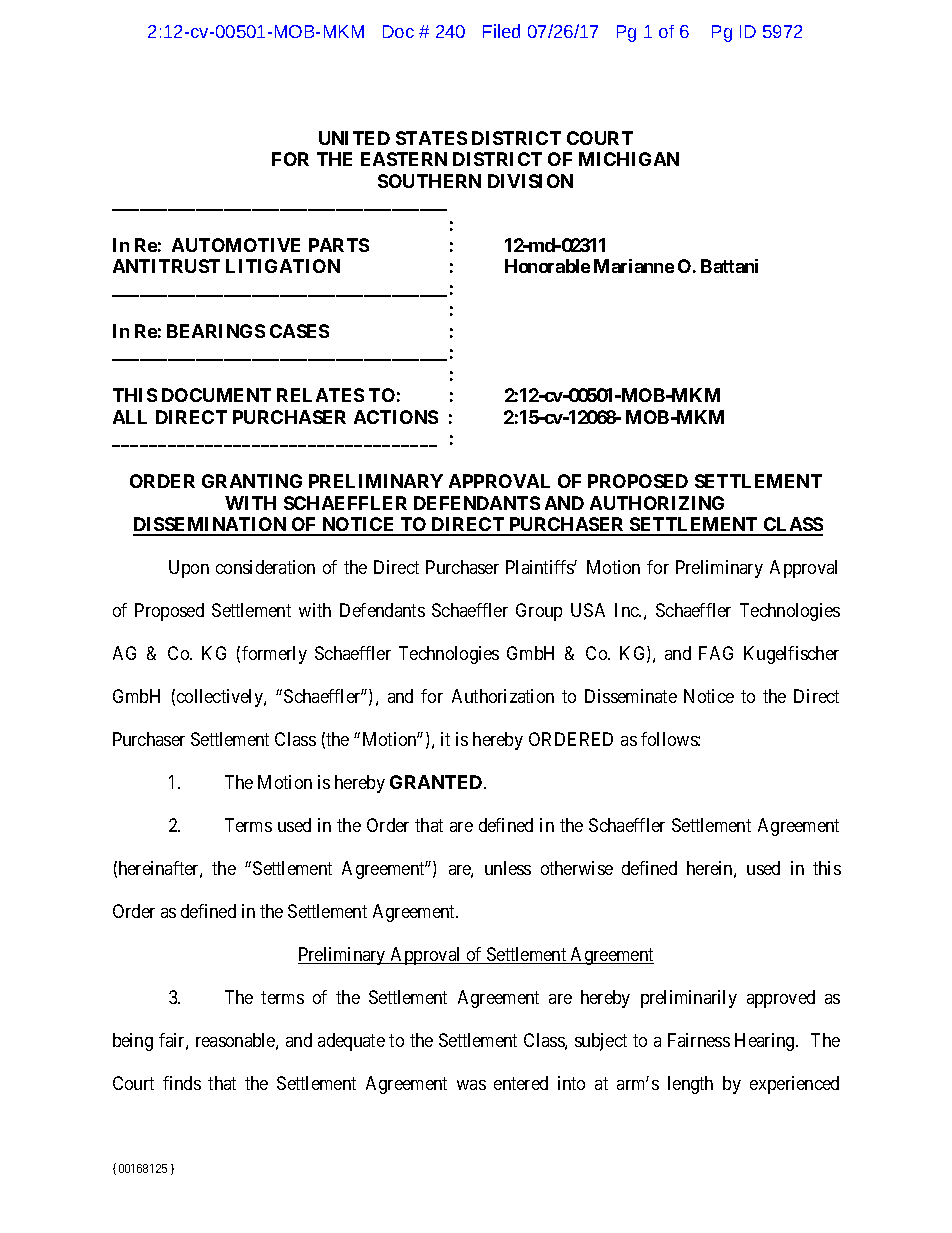 The image size is (952, 1233). Describe the element at coordinates (629, 159) in the document. I see `MICHIGAN` at that location.
